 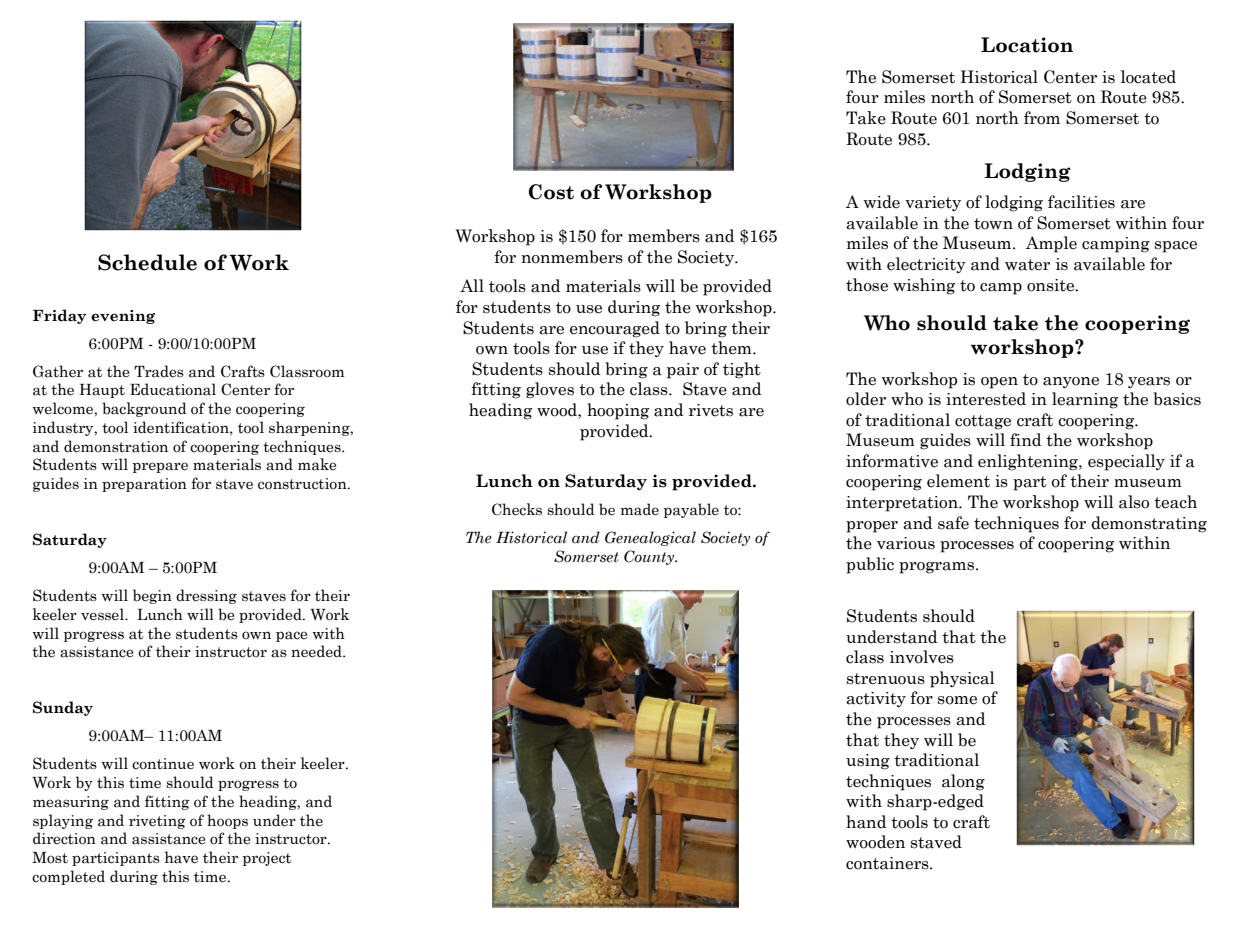 What do you see at coordinates (962, 679) in the screenshot?
I see `physical` at bounding box center [962, 679].
